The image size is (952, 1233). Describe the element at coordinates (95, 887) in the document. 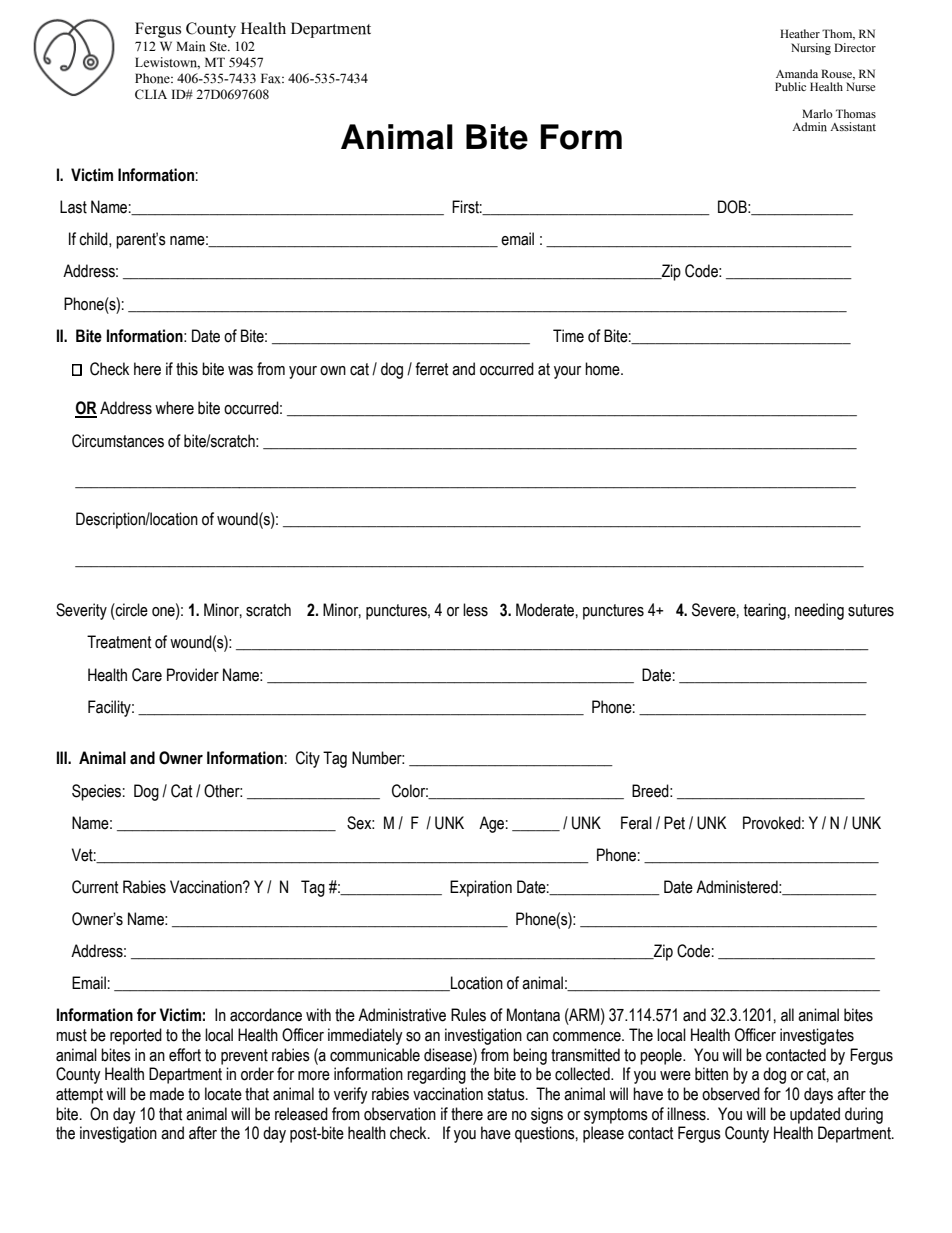

I see `Current` at that location.
